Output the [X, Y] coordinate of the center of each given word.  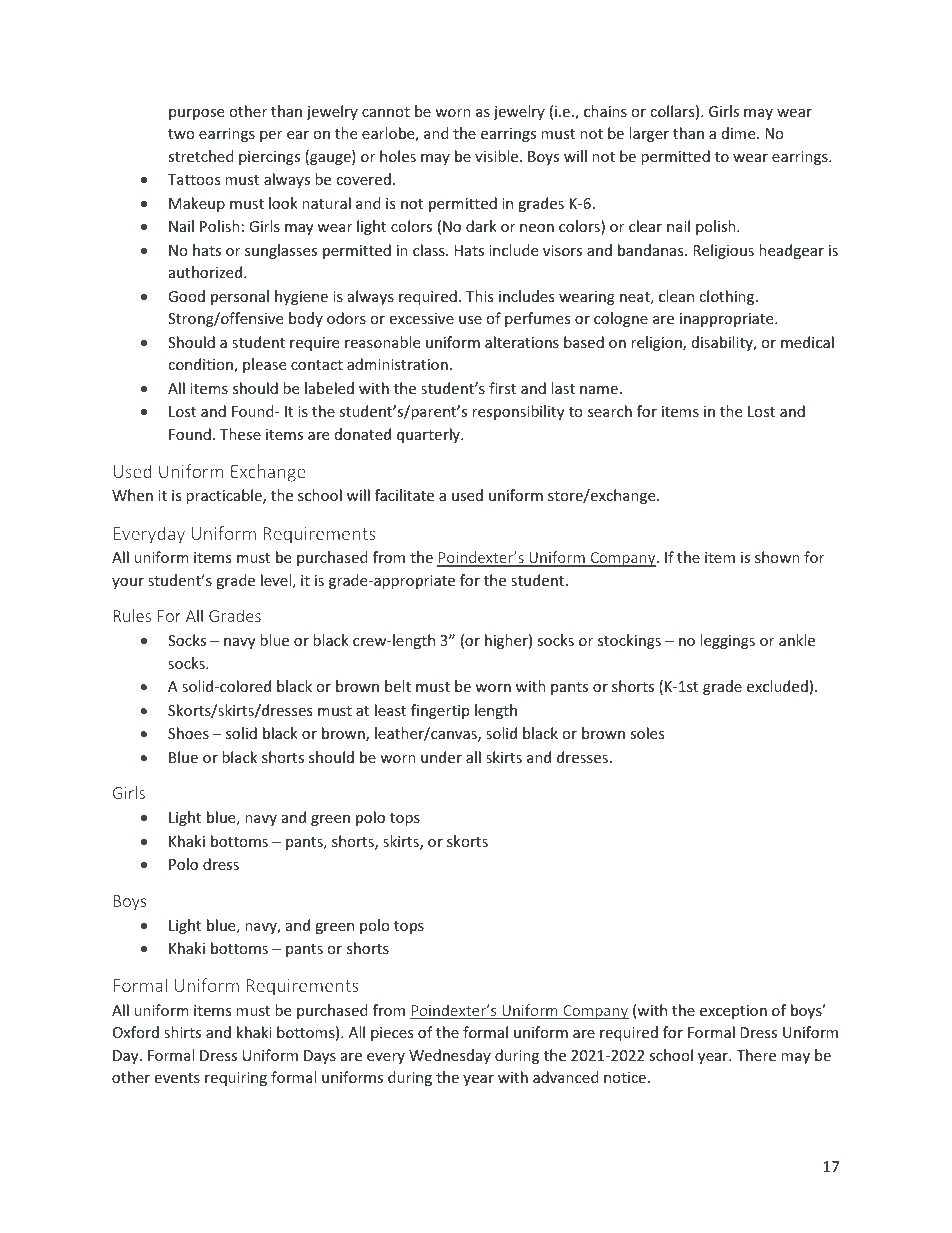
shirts [182, 1032]
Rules [132, 615]
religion [657, 343]
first [502, 388]
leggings [727, 641]
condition [201, 365]
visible [498, 156]
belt [398, 686]
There [756, 1055]
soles [647, 733]
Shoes [188, 733]
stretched [201, 156]
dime [740, 133]
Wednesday [450, 1056]
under [441, 757]
